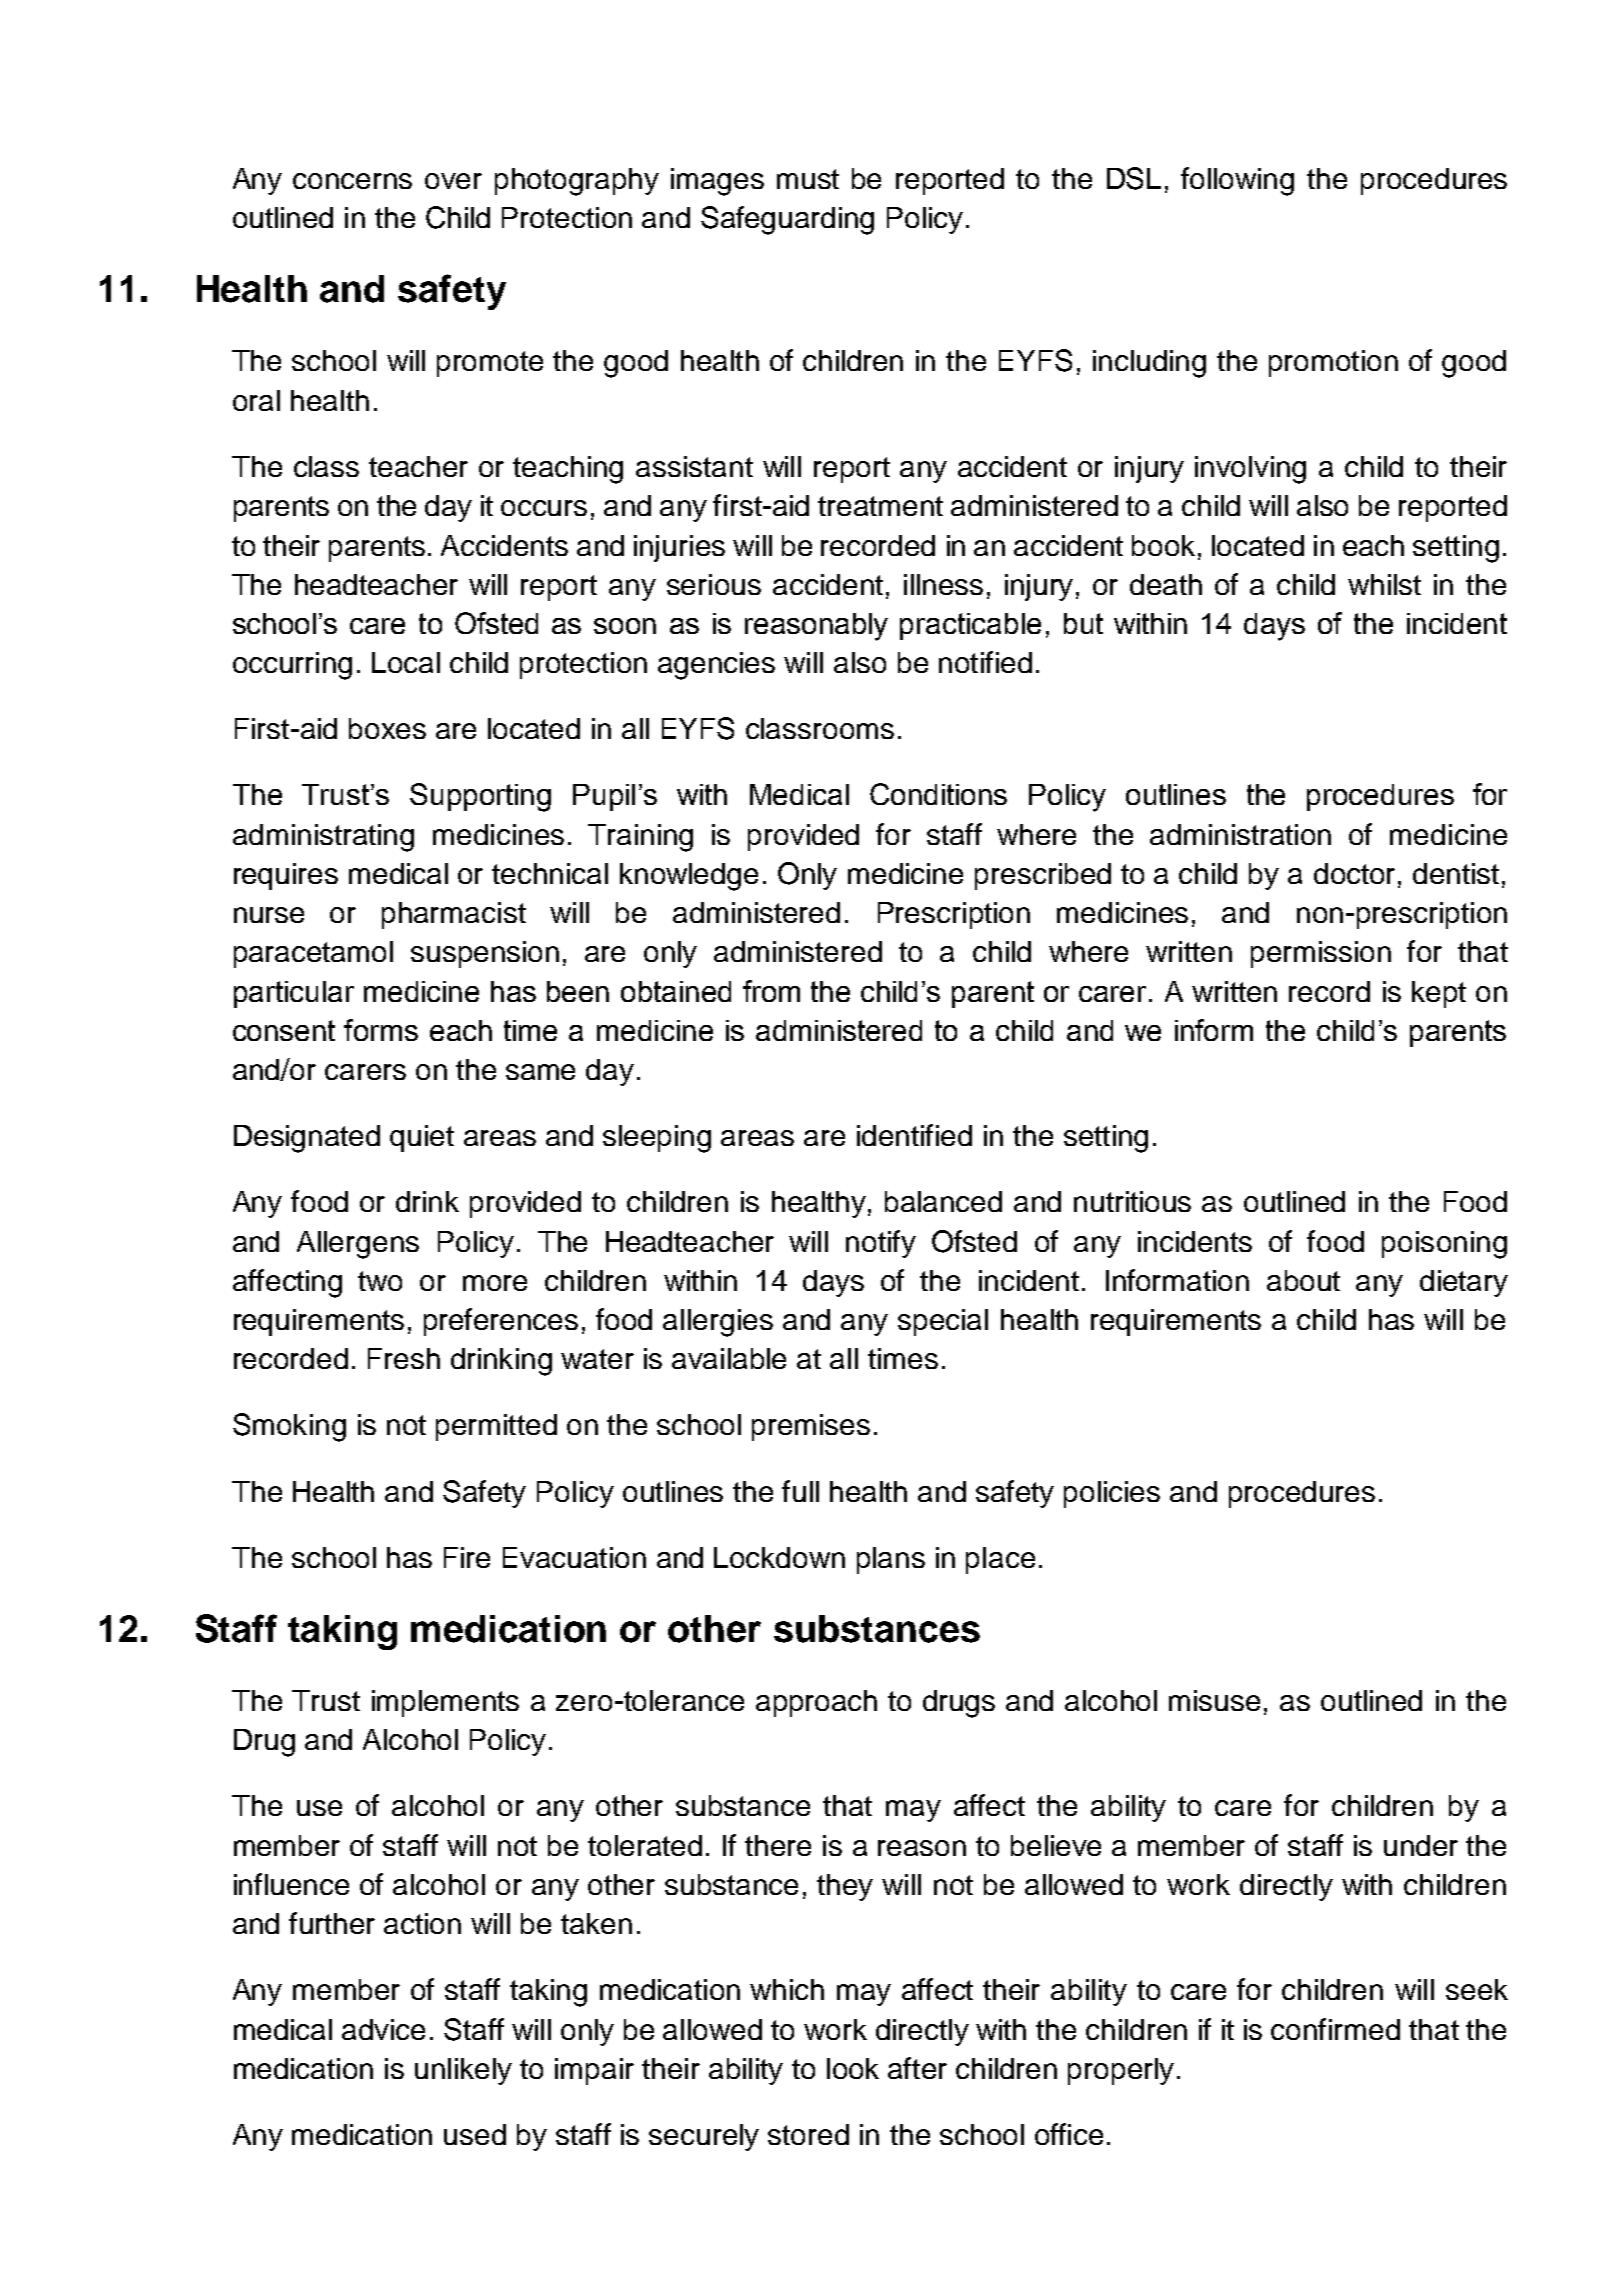 This image has width=1605, height=2270. I want to click on permitted, so click(496, 1427).
